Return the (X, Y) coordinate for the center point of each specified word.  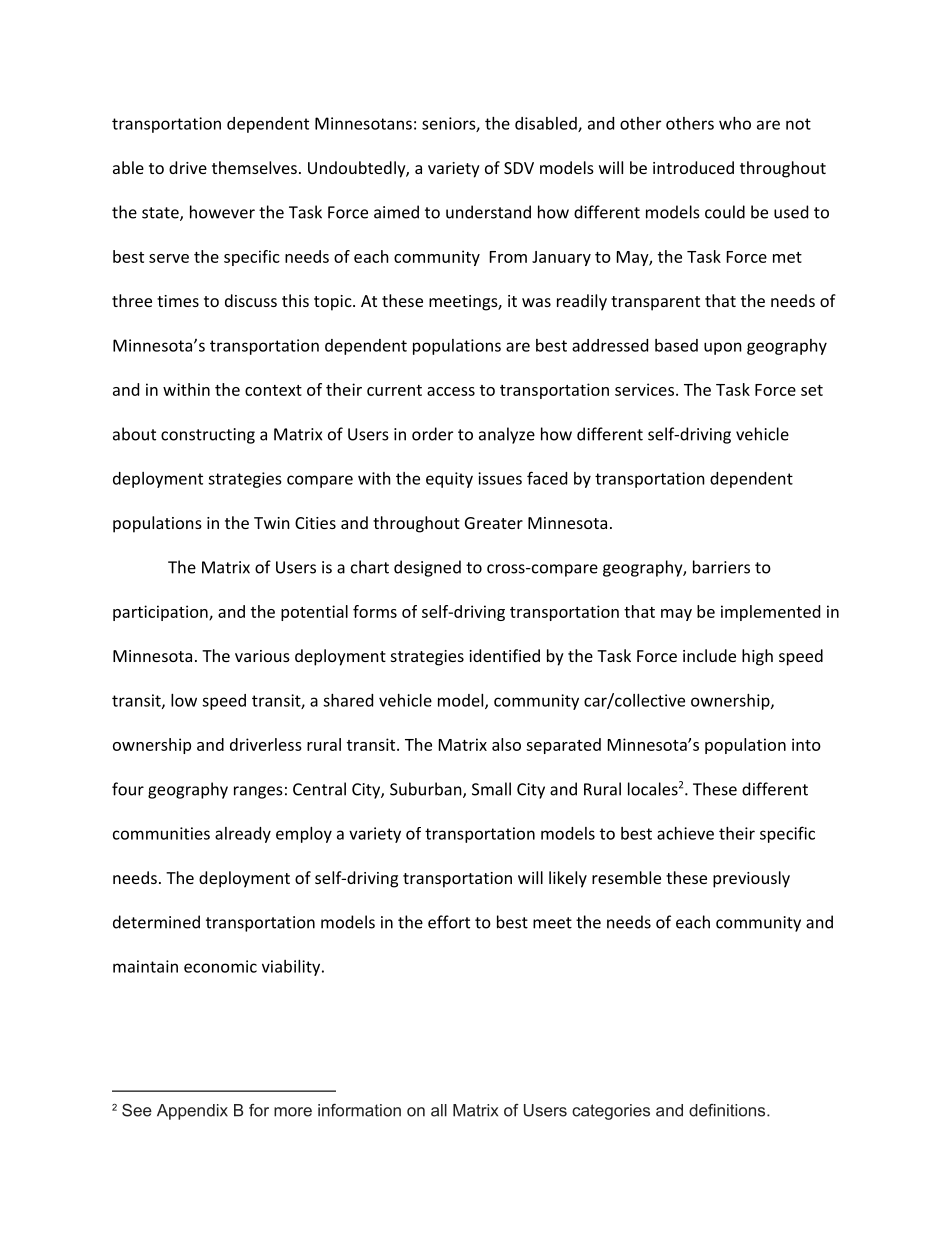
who (735, 123)
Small (491, 789)
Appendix (192, 1112)
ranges (258, 792)
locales (653, 789)
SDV (519, 168)
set (812, 390)
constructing (208, 436)
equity (449, 480)
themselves (254, 167)
